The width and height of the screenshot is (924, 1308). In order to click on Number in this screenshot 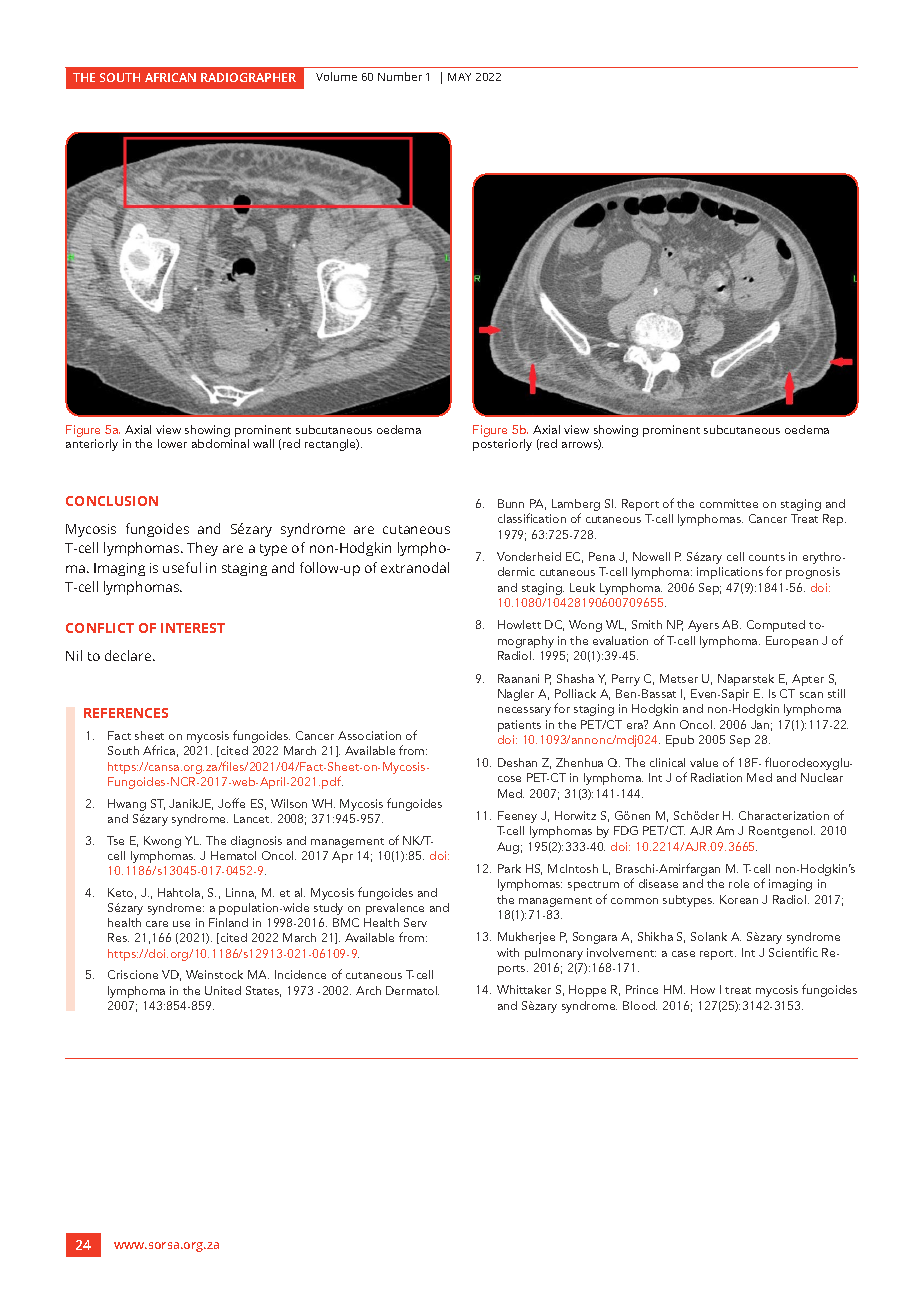, I will do `click(400, 76)`.
